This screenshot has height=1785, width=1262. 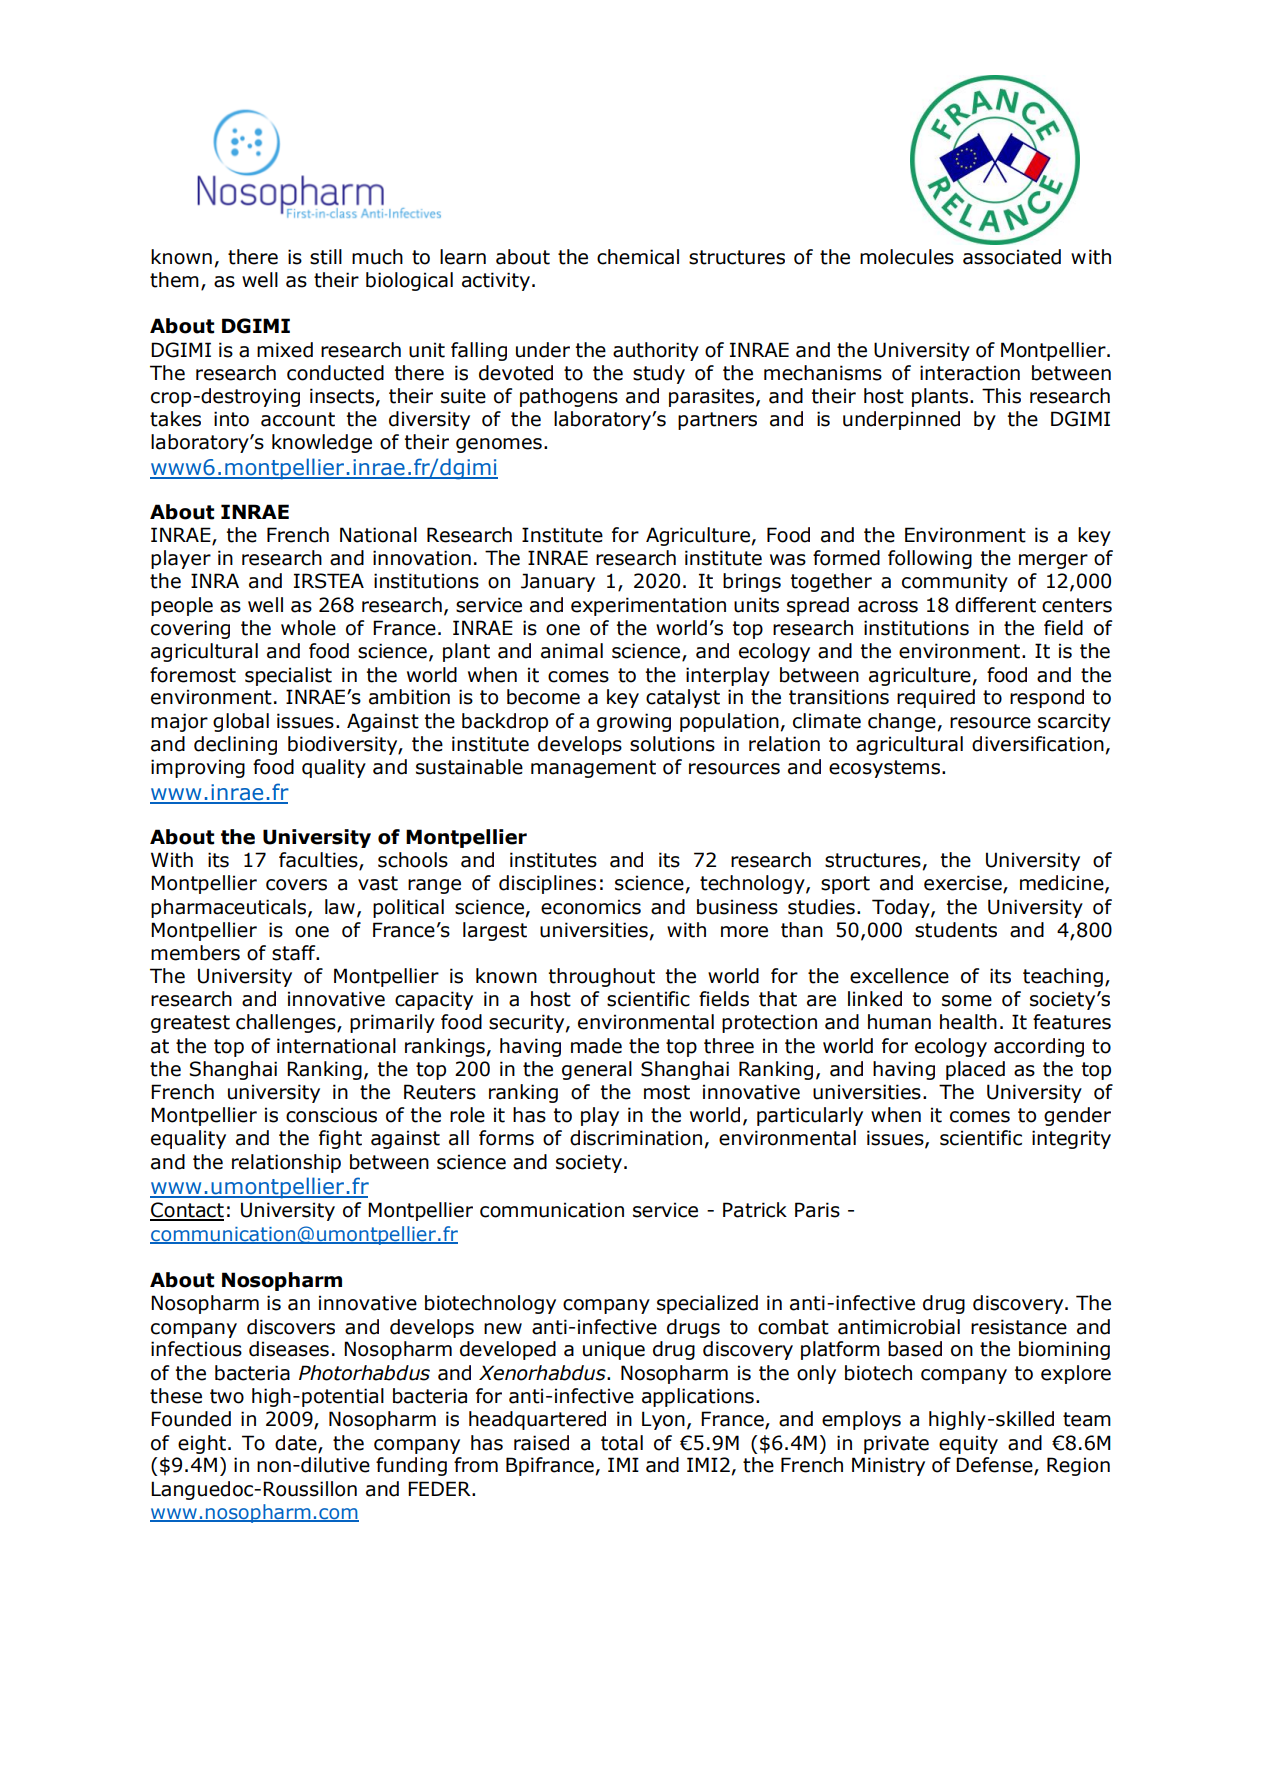 What do you see at coordinates (636, 1138) in the screenshot?
I see `discrimination` at bounding box center [636, 1138].
